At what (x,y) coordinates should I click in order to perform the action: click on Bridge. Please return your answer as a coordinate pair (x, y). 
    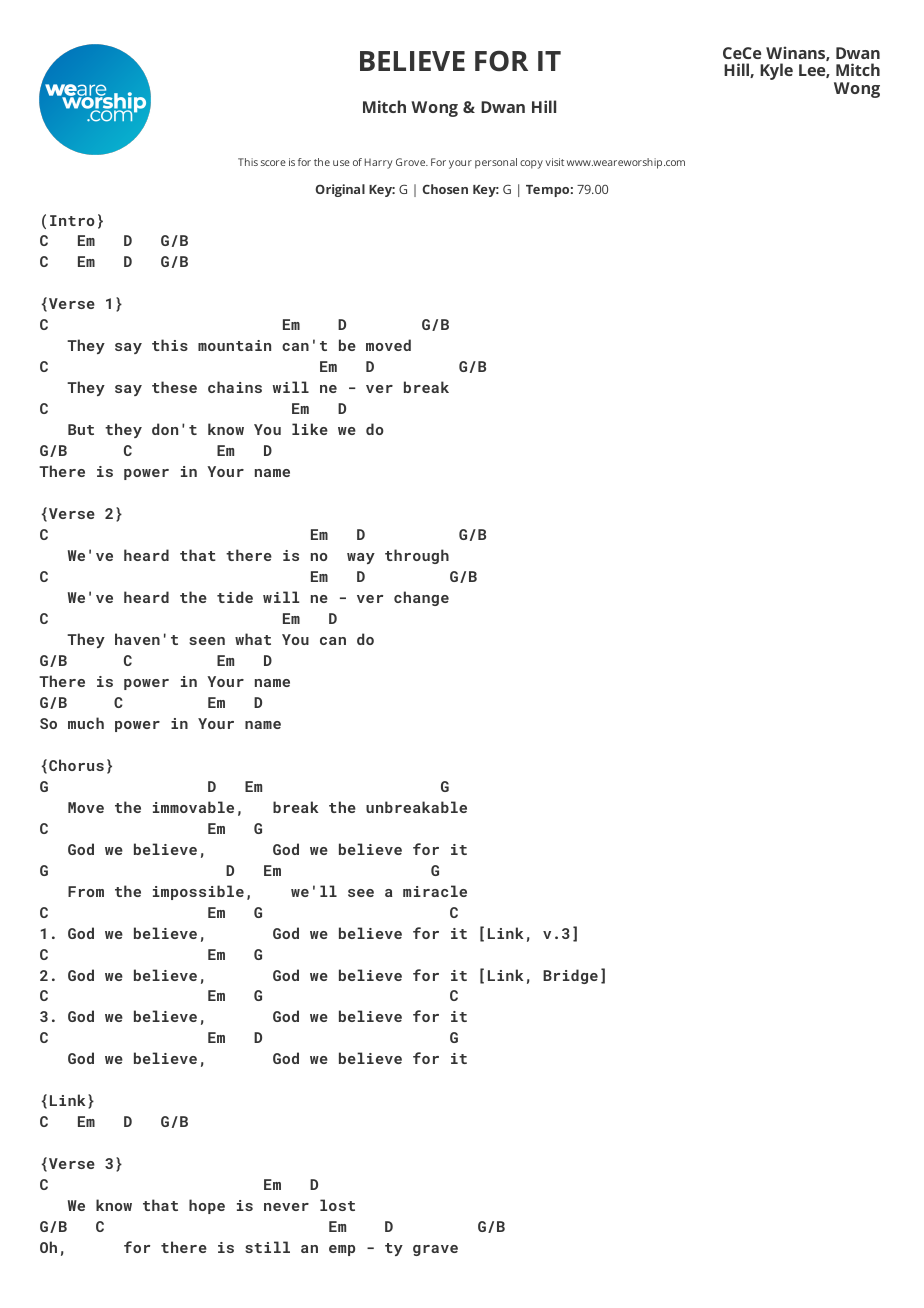
    Looking at the image, I should click on (570, 976).
